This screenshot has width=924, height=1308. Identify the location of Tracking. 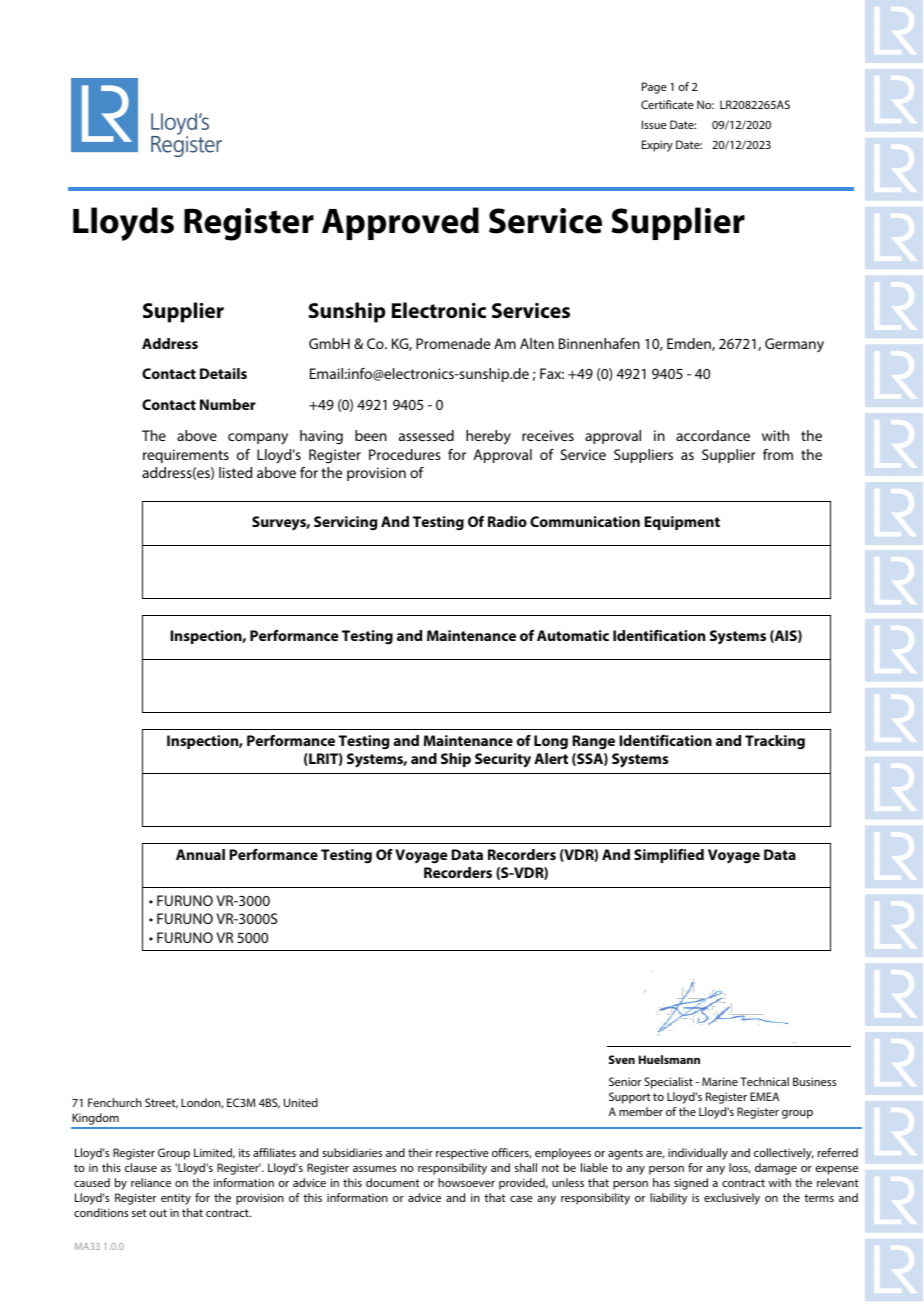
(775, 742).
